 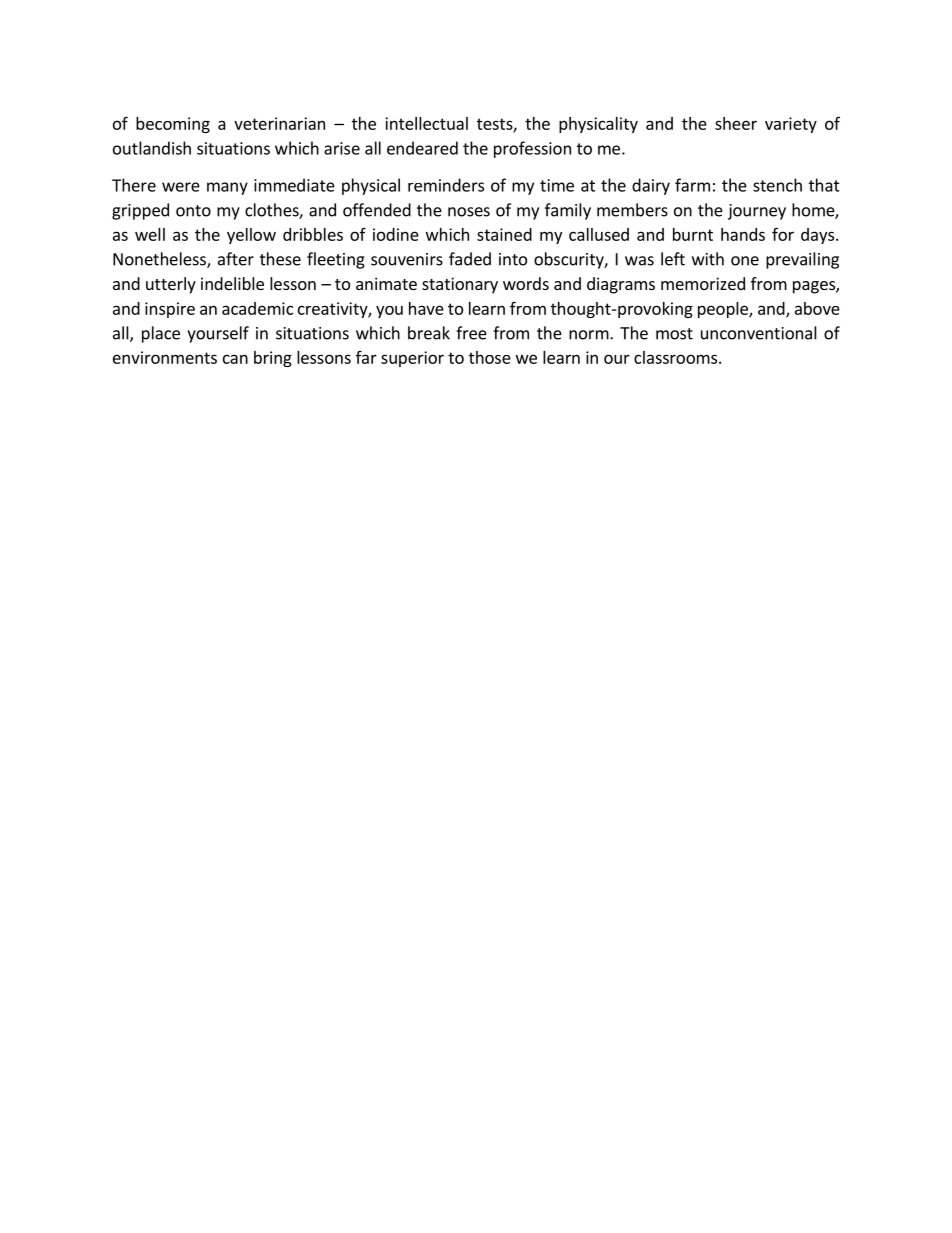 What do you see at coordinates (235, 359) in the screenshot?
I see `can` at bounding box center [235, 359].
